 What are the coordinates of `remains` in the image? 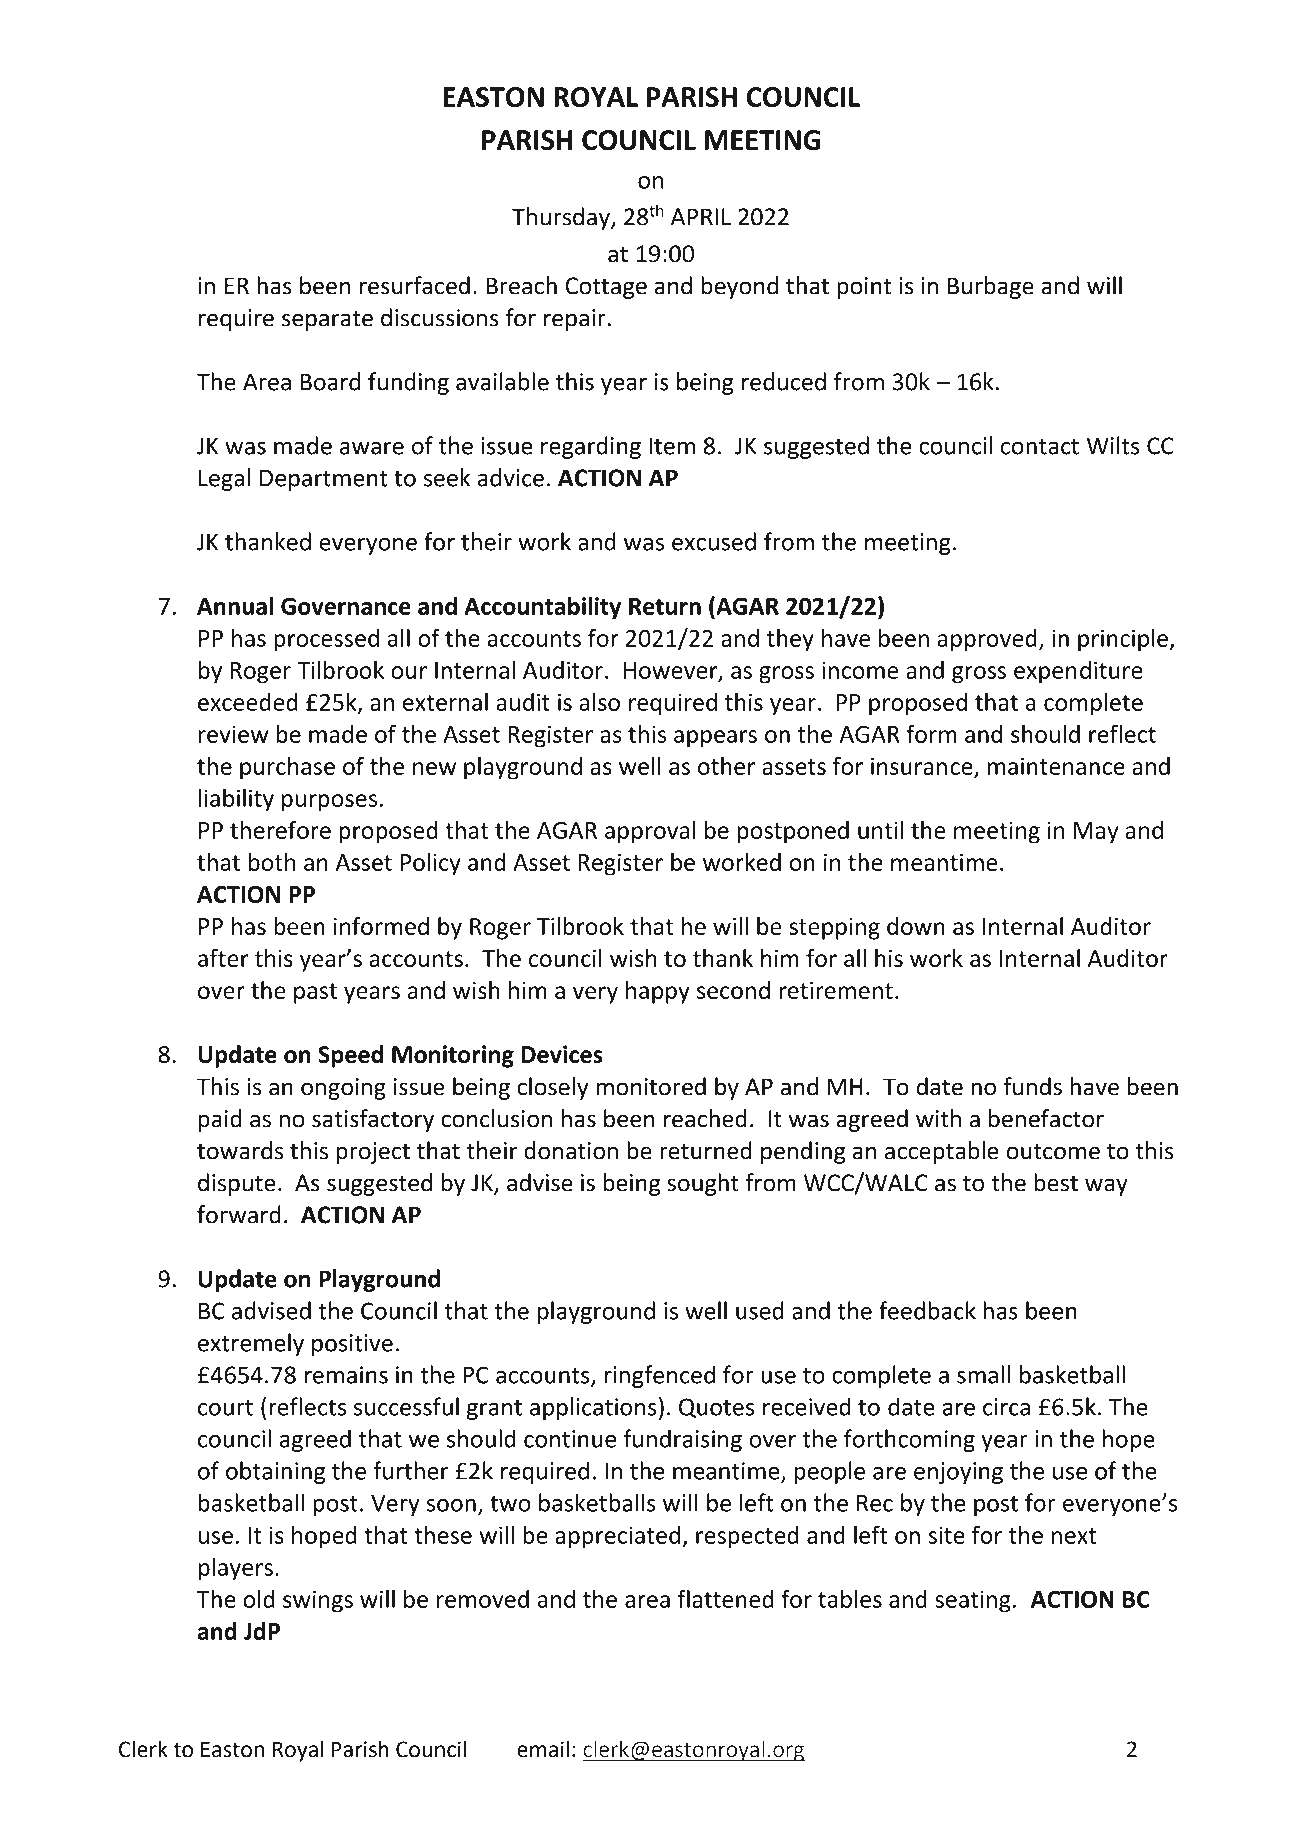 It's located at (346, 1375).
